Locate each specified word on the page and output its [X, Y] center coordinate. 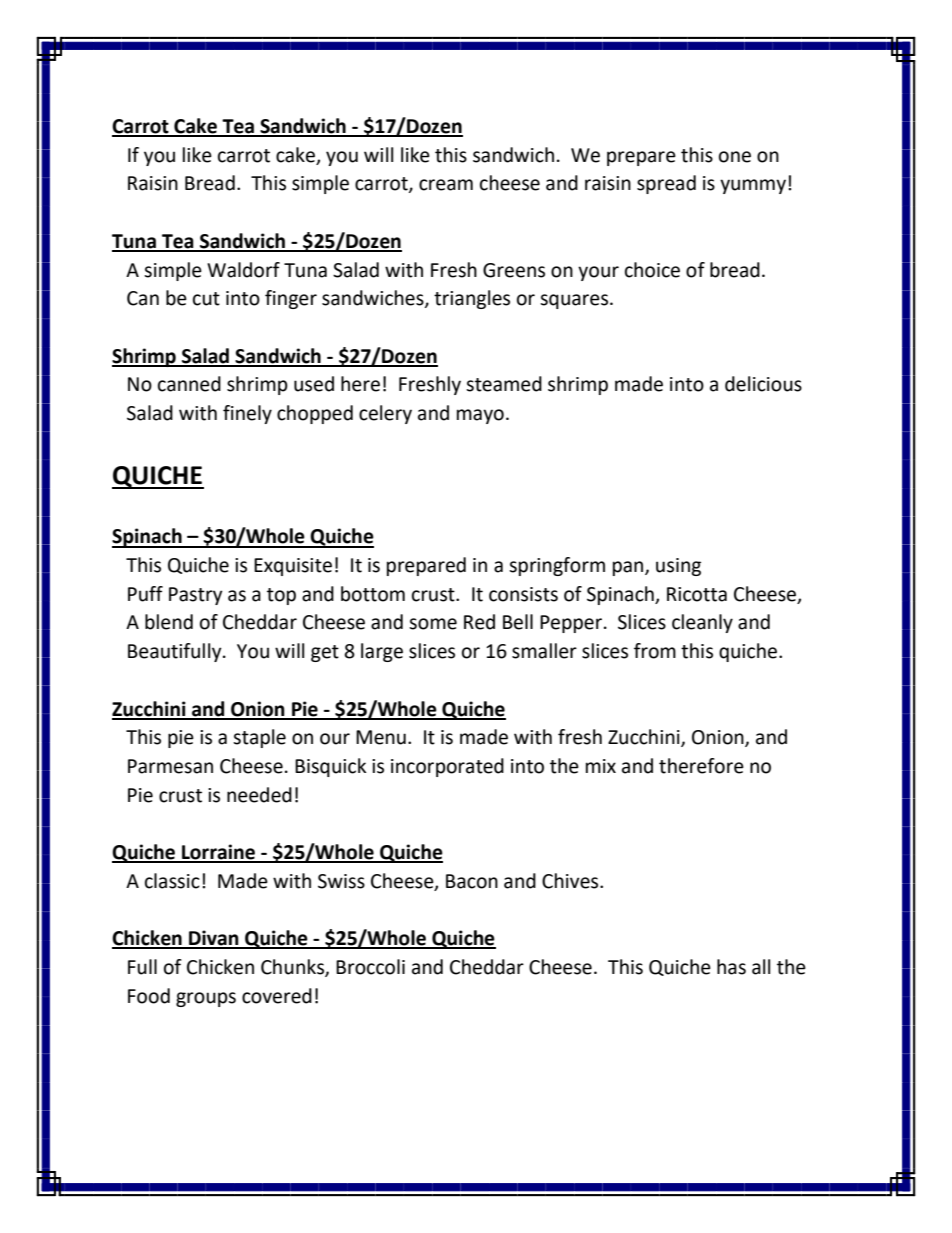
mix [601, 766]
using [678, 567]
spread [666, 184]
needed [259, 795]
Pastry [196, 596]
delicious [763, 384]
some [433, 624]
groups [206, 999]
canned [189, 384]
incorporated [447, 767]
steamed [504, 384]
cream [446, 185]
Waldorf [243, 270]
